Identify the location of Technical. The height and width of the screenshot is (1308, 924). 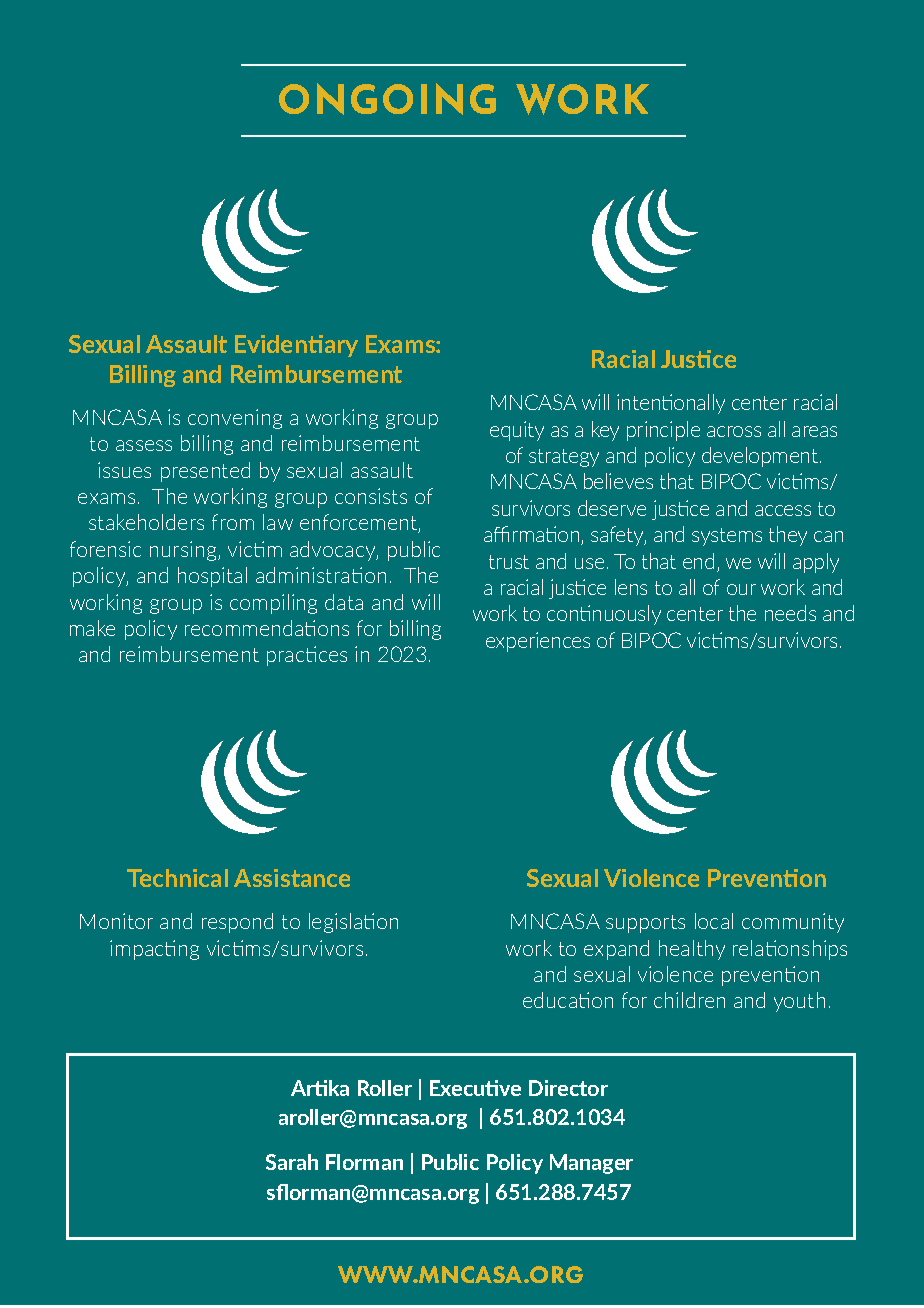
(177, 878).
